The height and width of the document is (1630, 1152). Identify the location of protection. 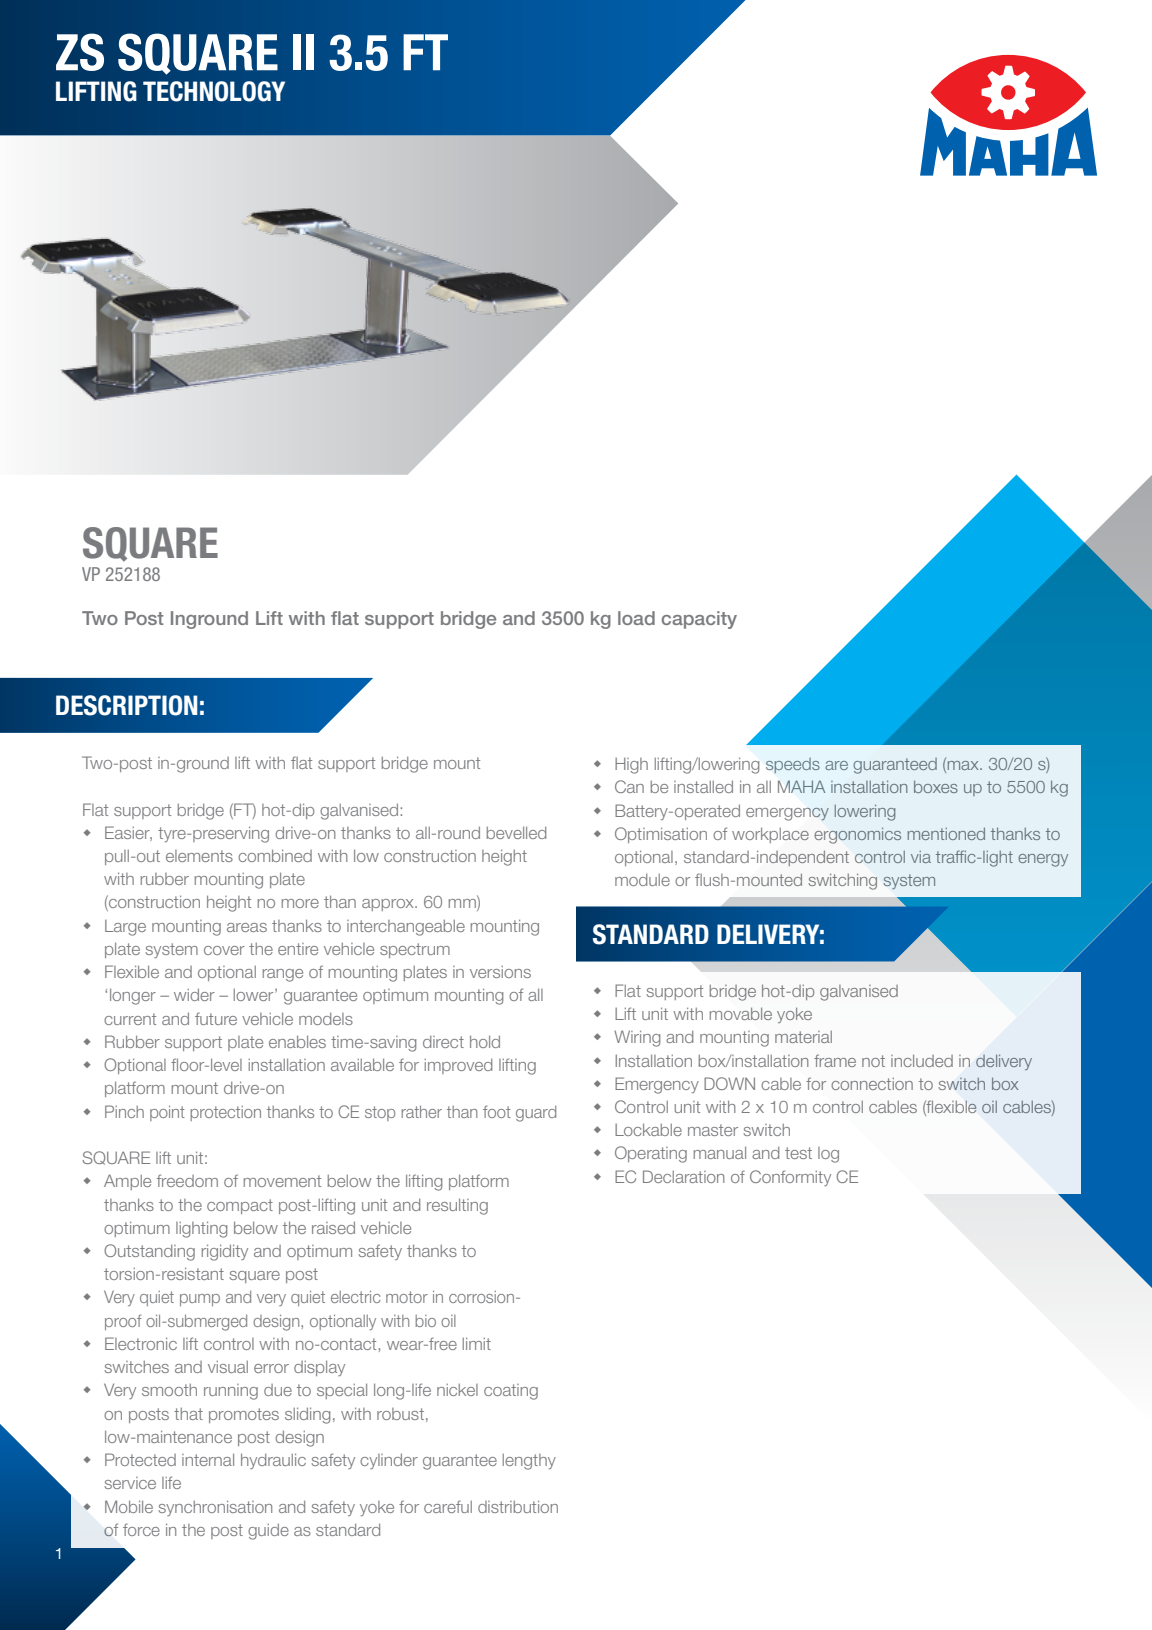
(225, 1113).
